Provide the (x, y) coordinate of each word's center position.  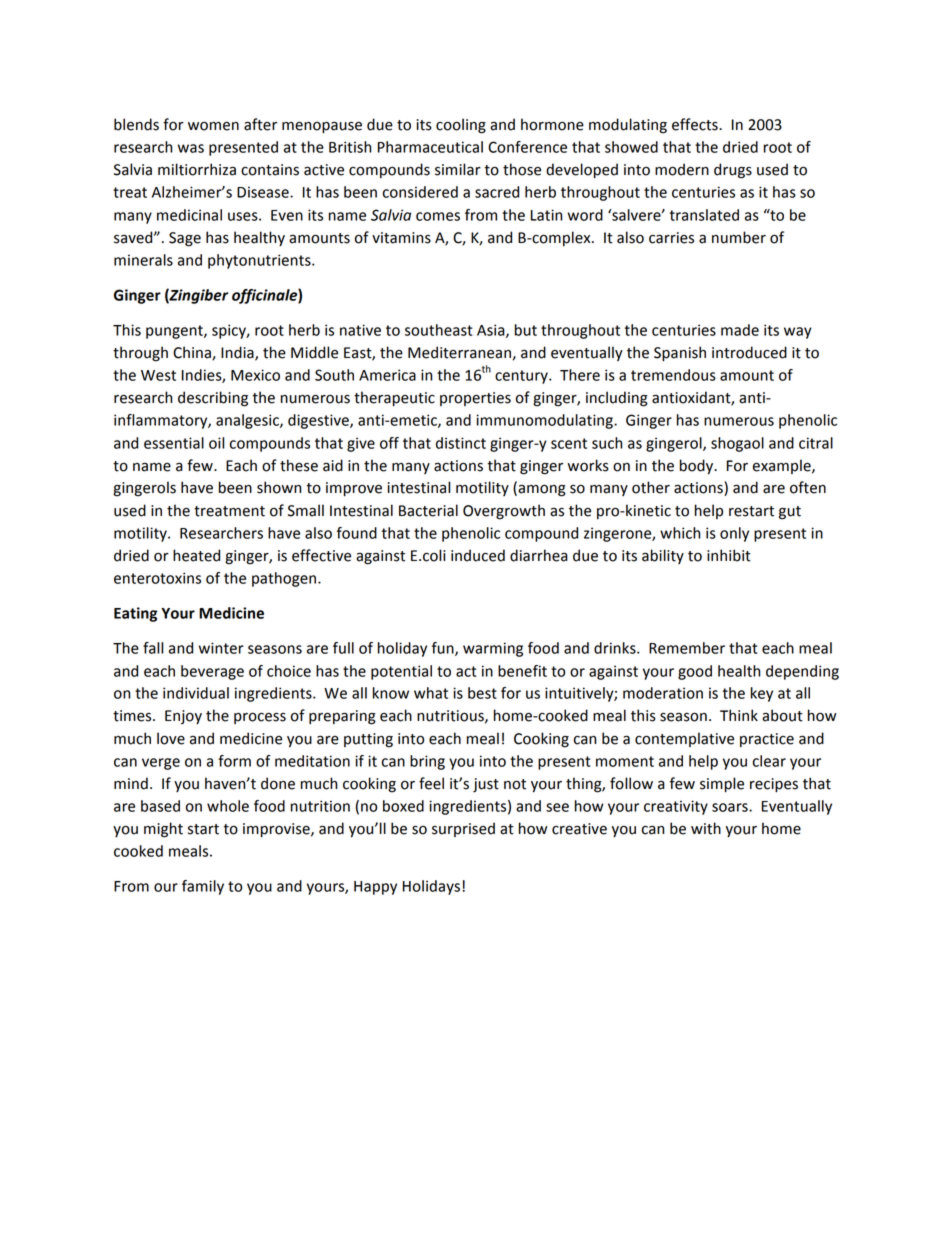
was (191, 148)
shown (279, 487)
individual (196, 693)
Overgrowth (504, 512)
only (734, 534)
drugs (733, 171)
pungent (175, 332)
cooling (461, 126)
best (482, 693)
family (203, 887)
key (762, 694)
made (740, 330)
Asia (492, 331)
